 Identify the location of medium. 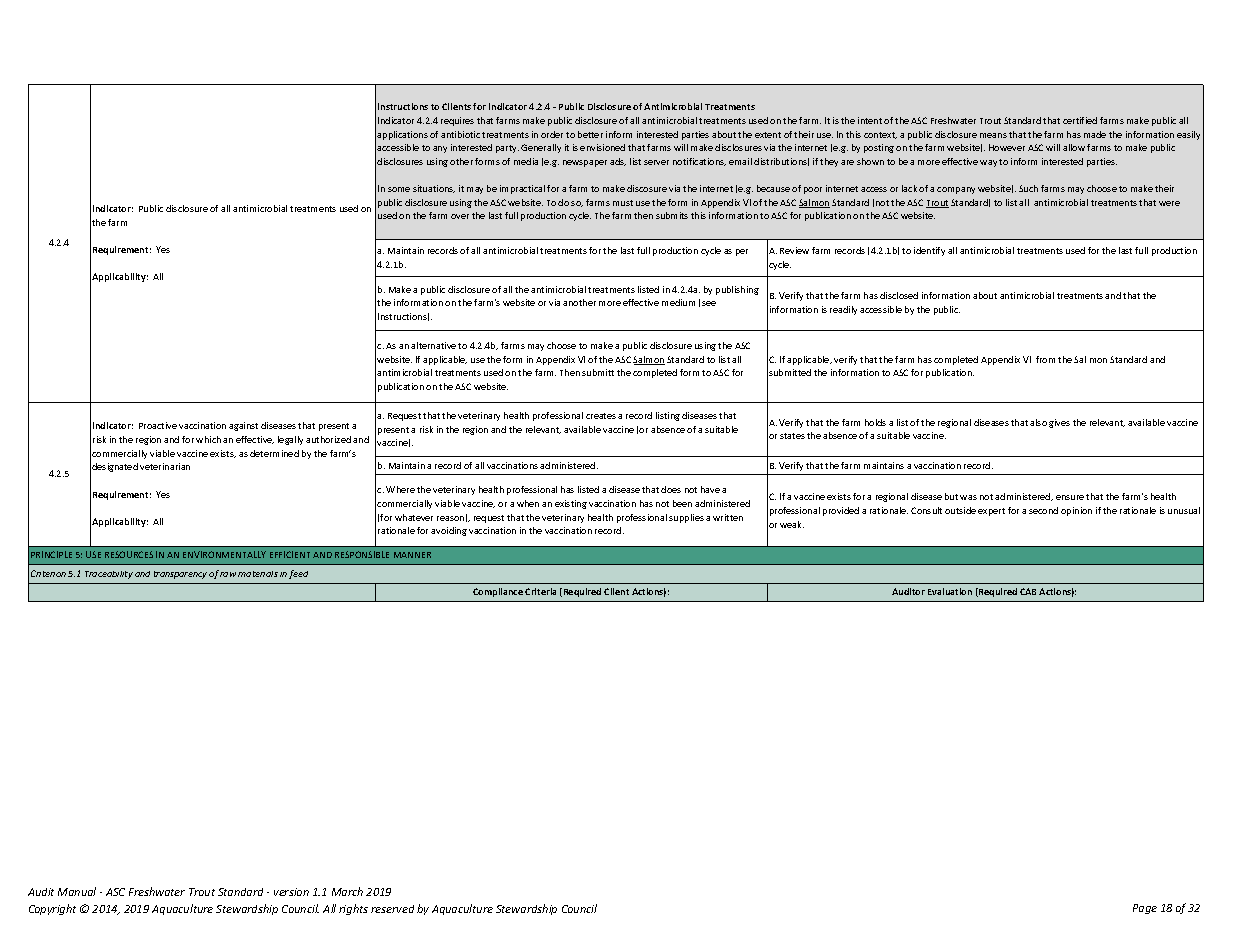
(678, 302).
